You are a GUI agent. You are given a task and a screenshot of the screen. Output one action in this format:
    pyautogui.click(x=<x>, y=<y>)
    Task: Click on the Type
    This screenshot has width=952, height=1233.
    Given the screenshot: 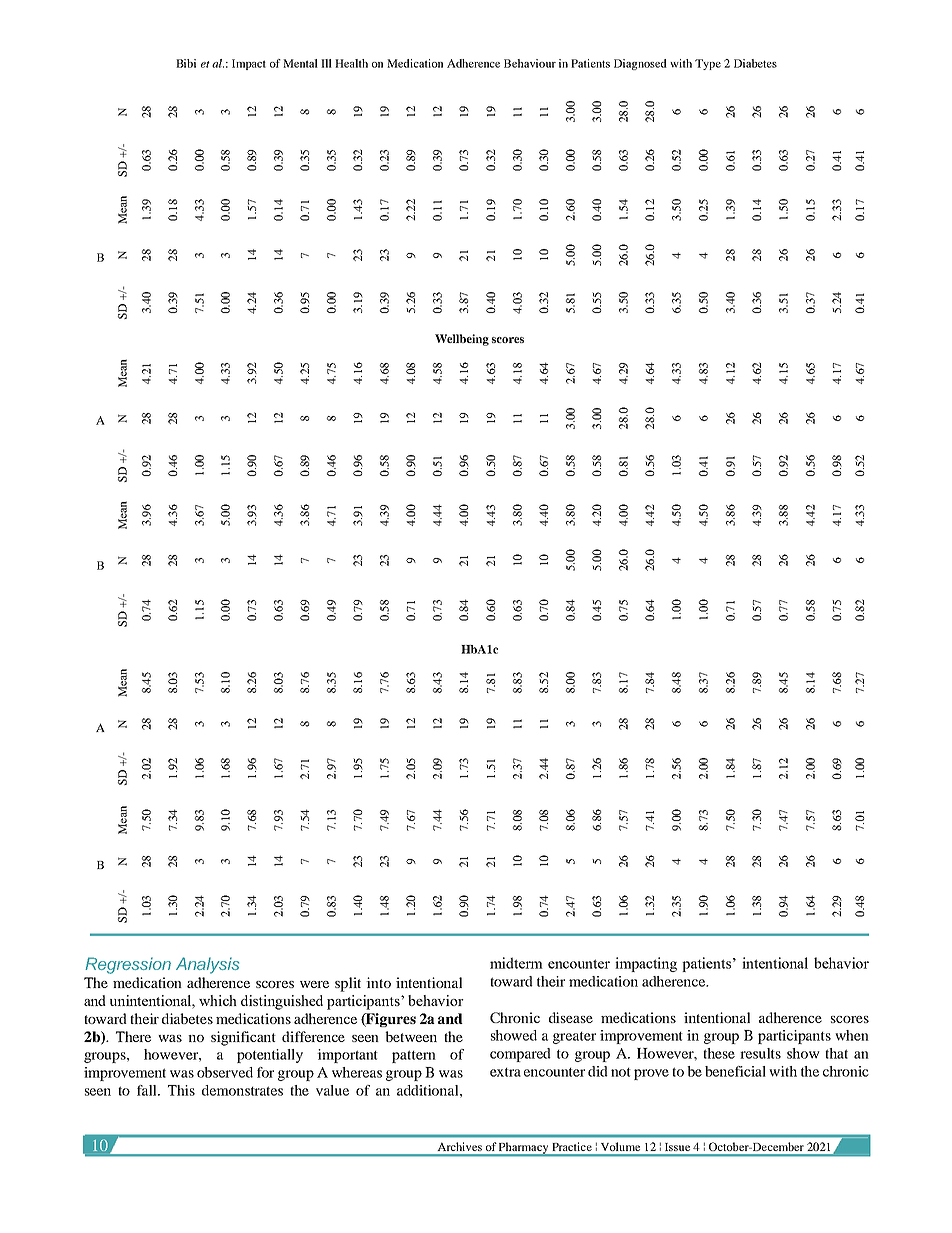 What is the action you would take?
    pyautogui.click(x=708, y=64)
